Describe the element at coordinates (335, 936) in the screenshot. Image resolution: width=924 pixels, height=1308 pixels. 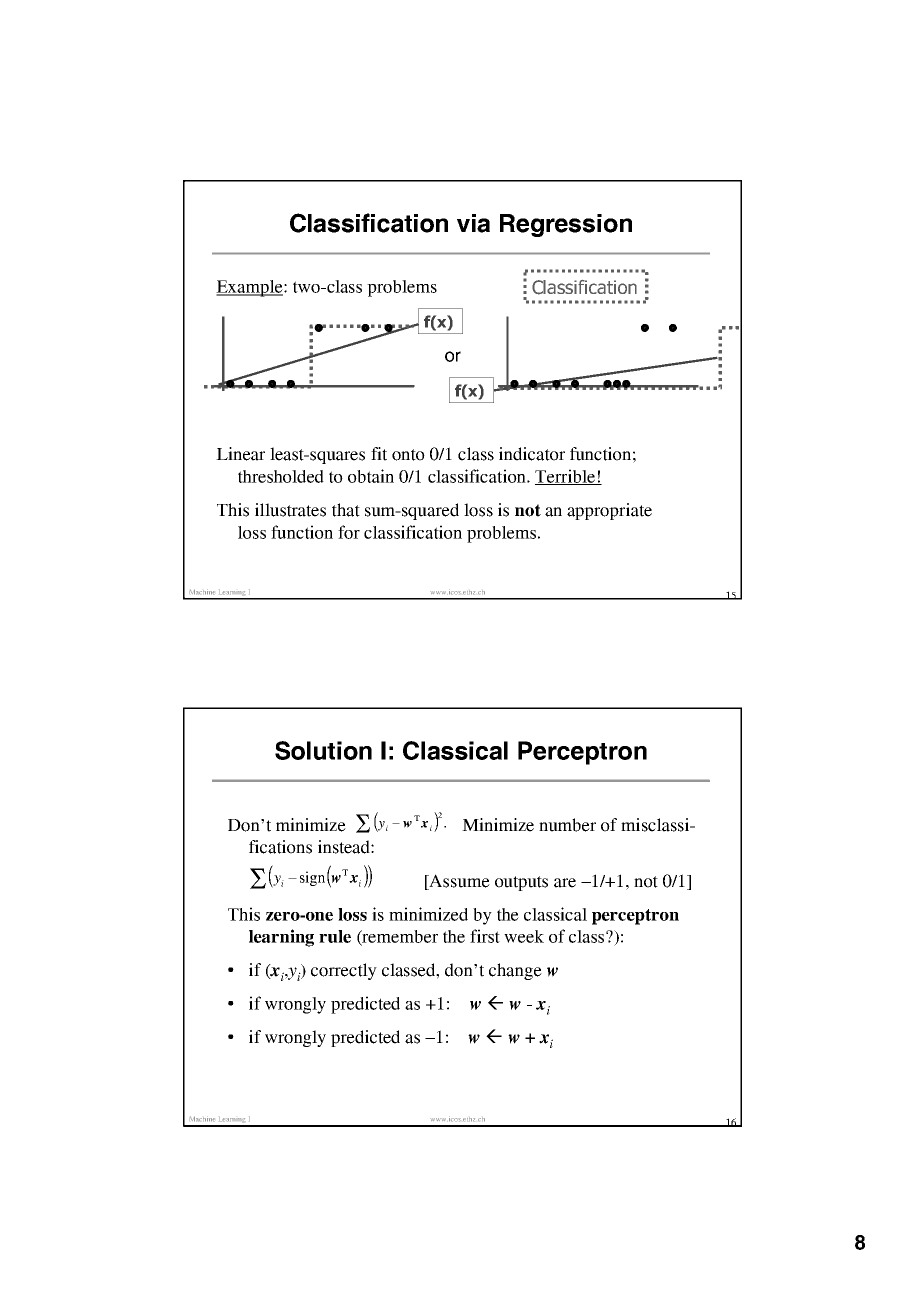
I see `rule` at that location.
